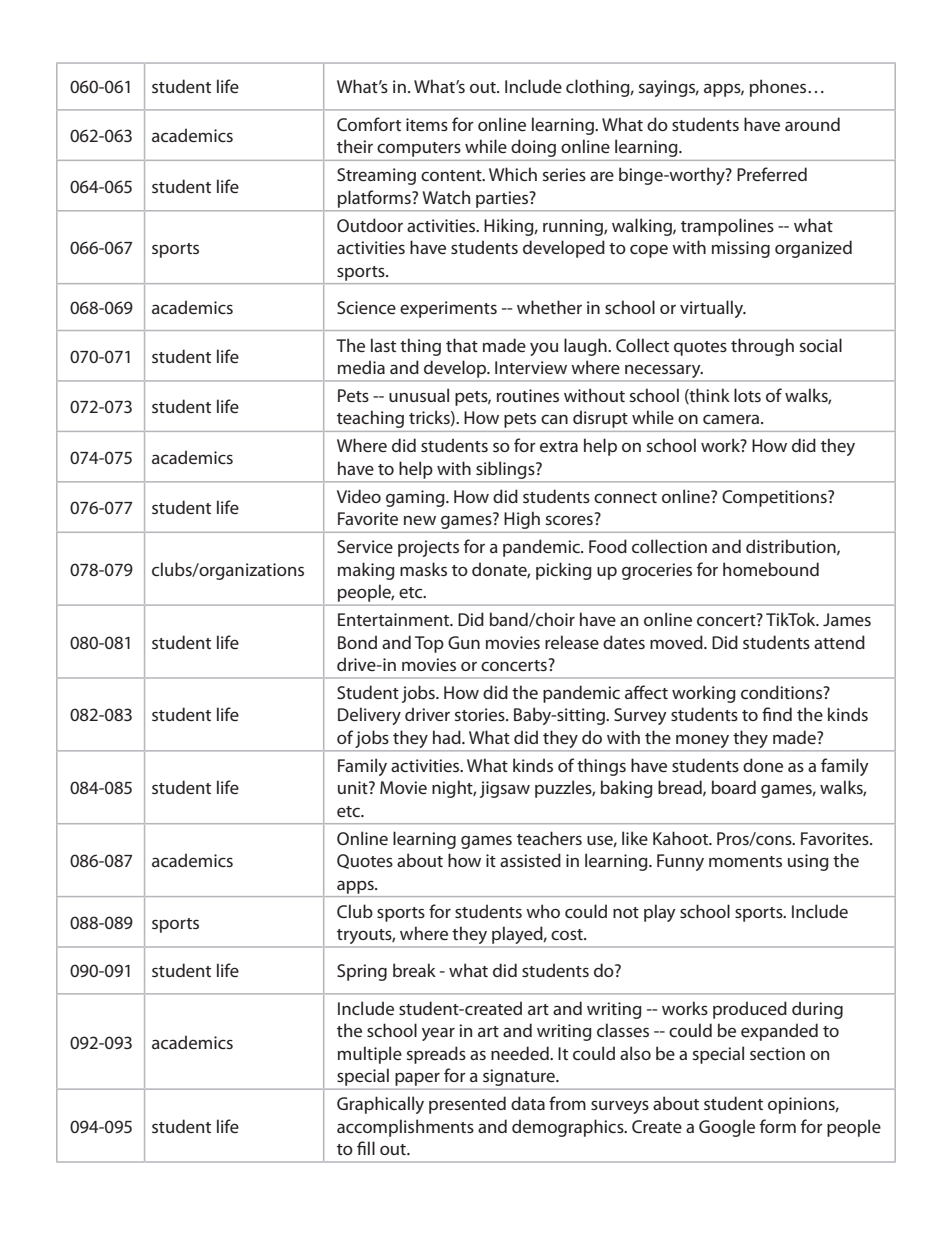 Image resolution: width=952 pixels, height=1233 pixels. Describe the element at coordinates (626, 912) in the screenshot. I see `not` at that location.
